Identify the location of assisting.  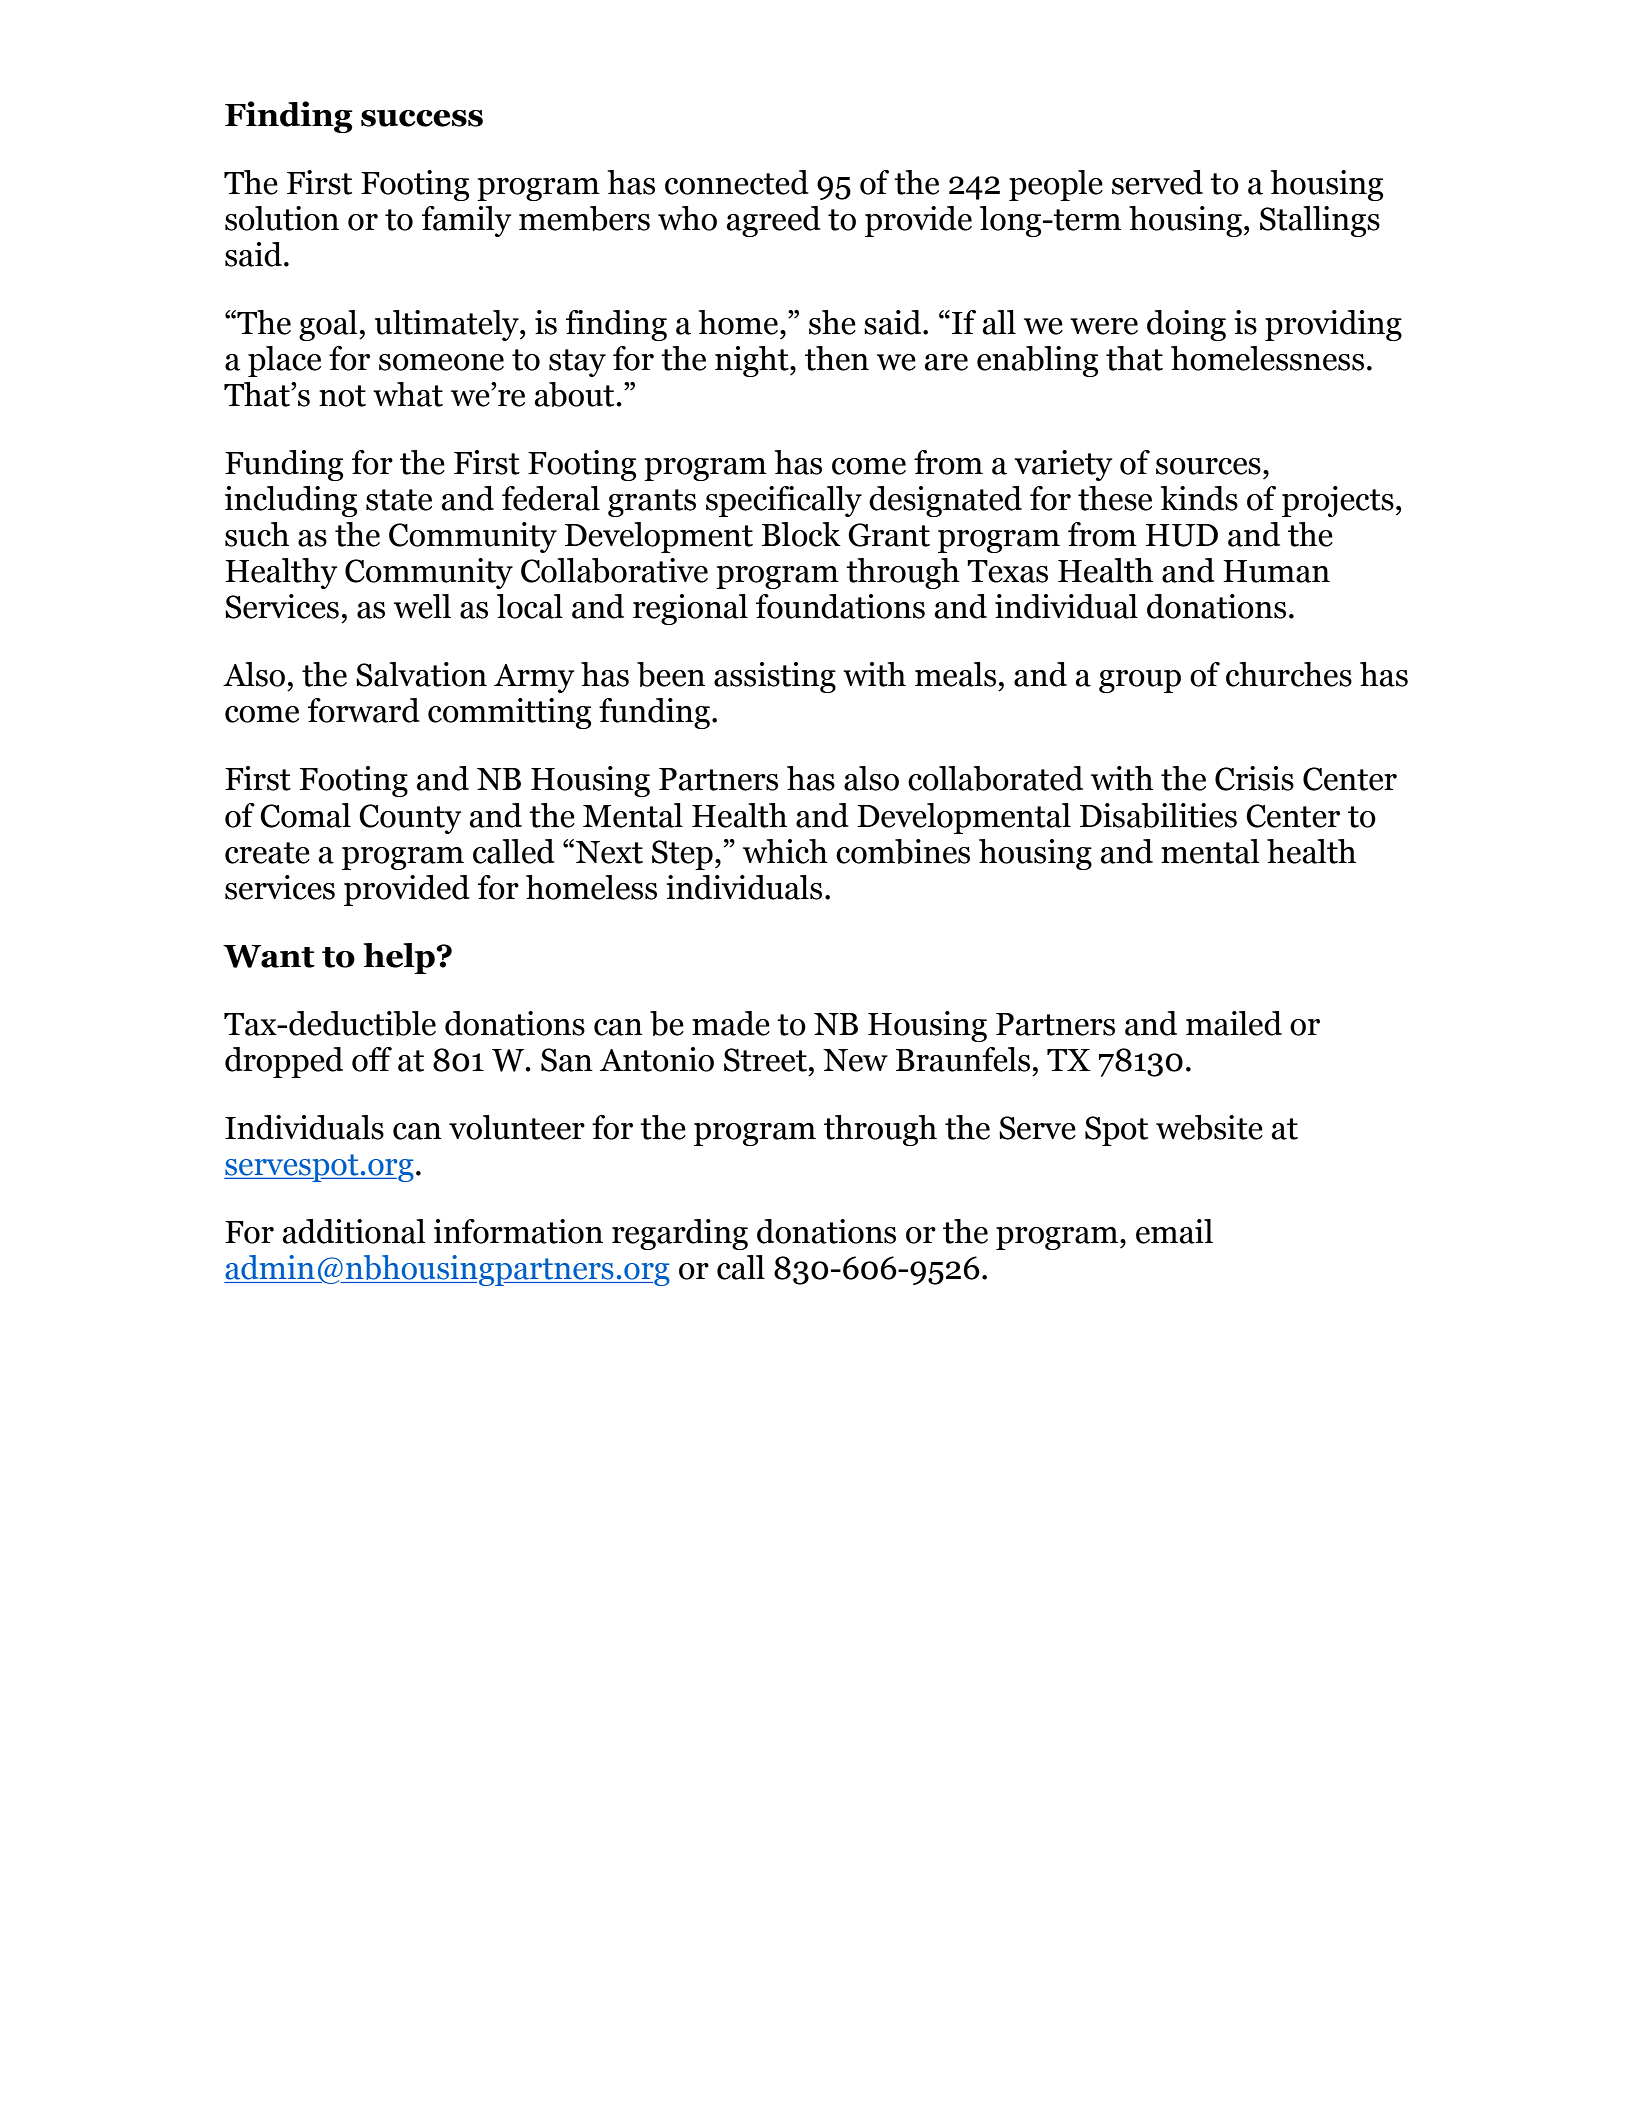
(775, 677).
